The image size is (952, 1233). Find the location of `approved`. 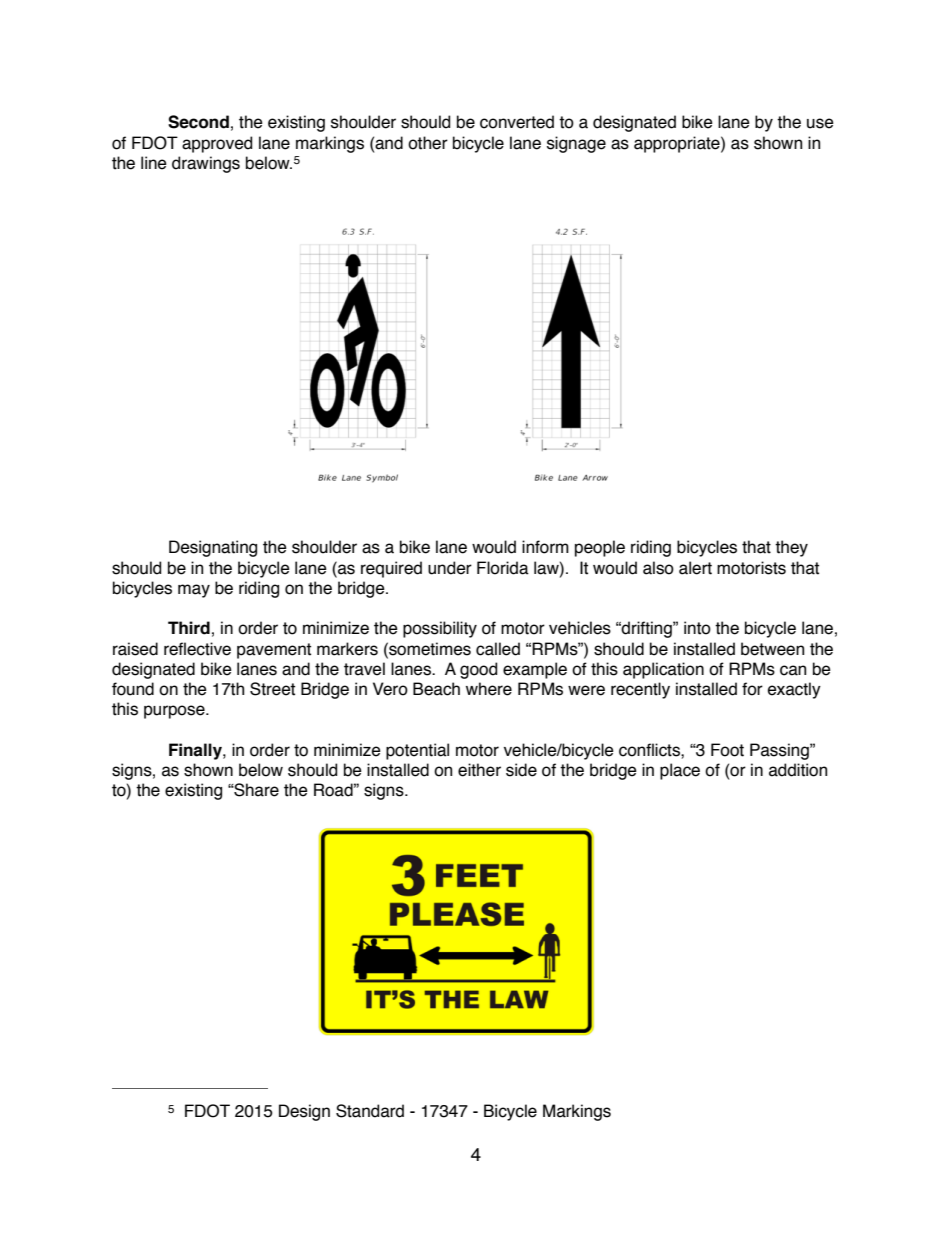

approved is located at coordinates (217, 144).
